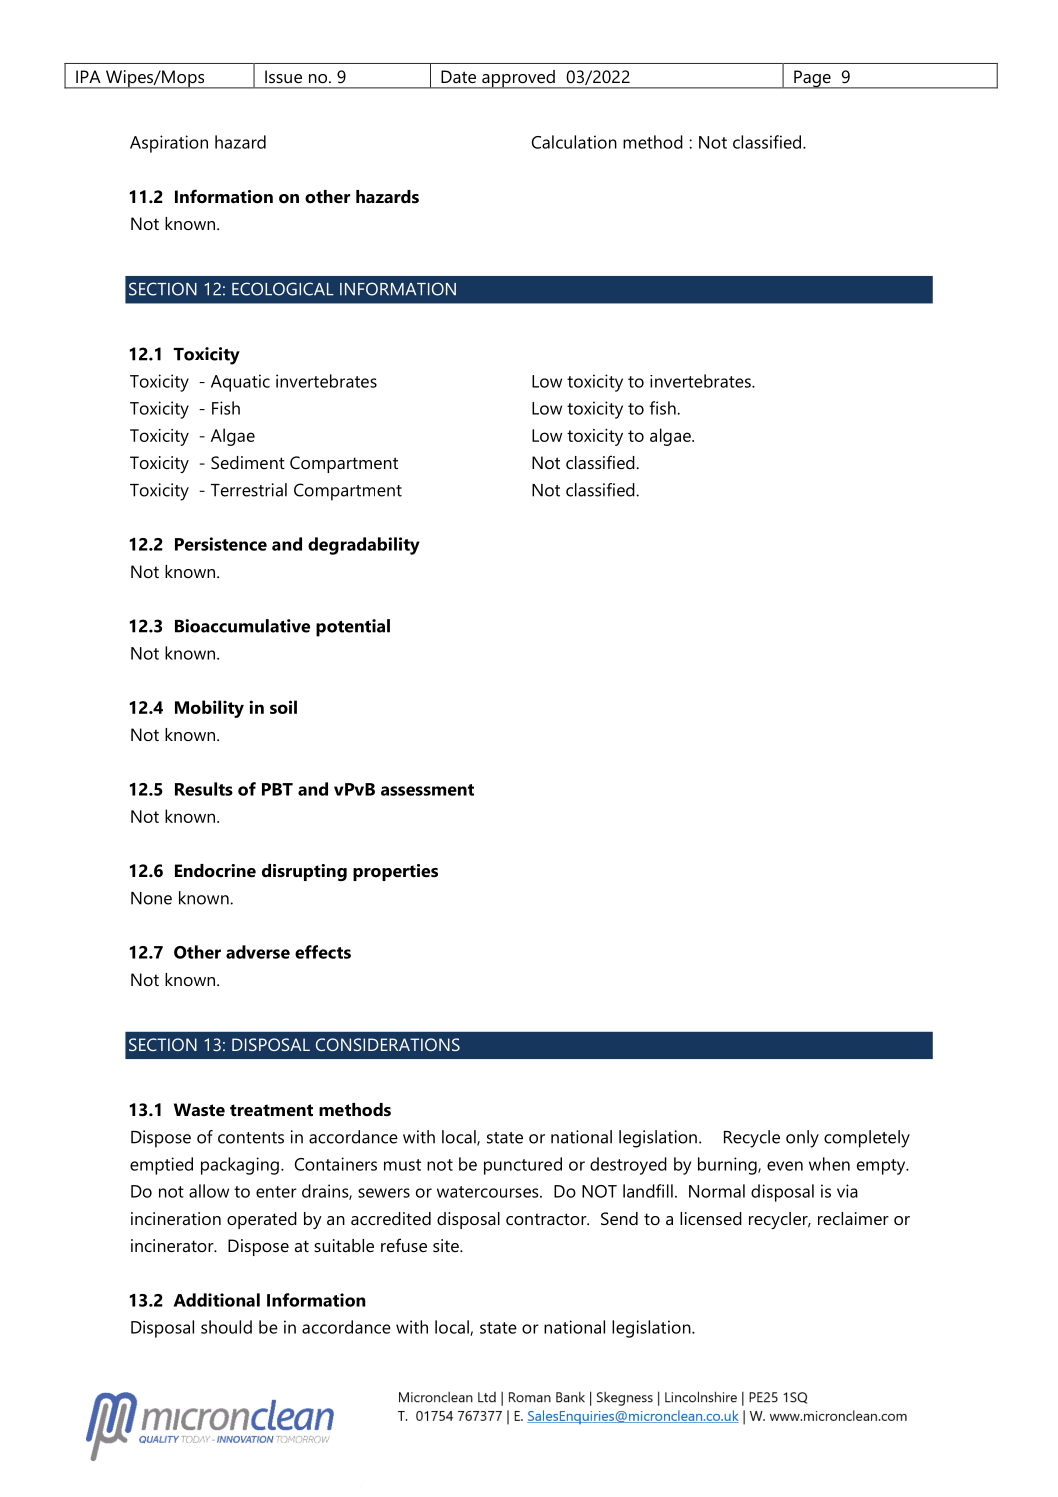 This image has height=1497, width=1058. Describe the element at coordinates (812, 79) in the image. I see `Page` at that location.
